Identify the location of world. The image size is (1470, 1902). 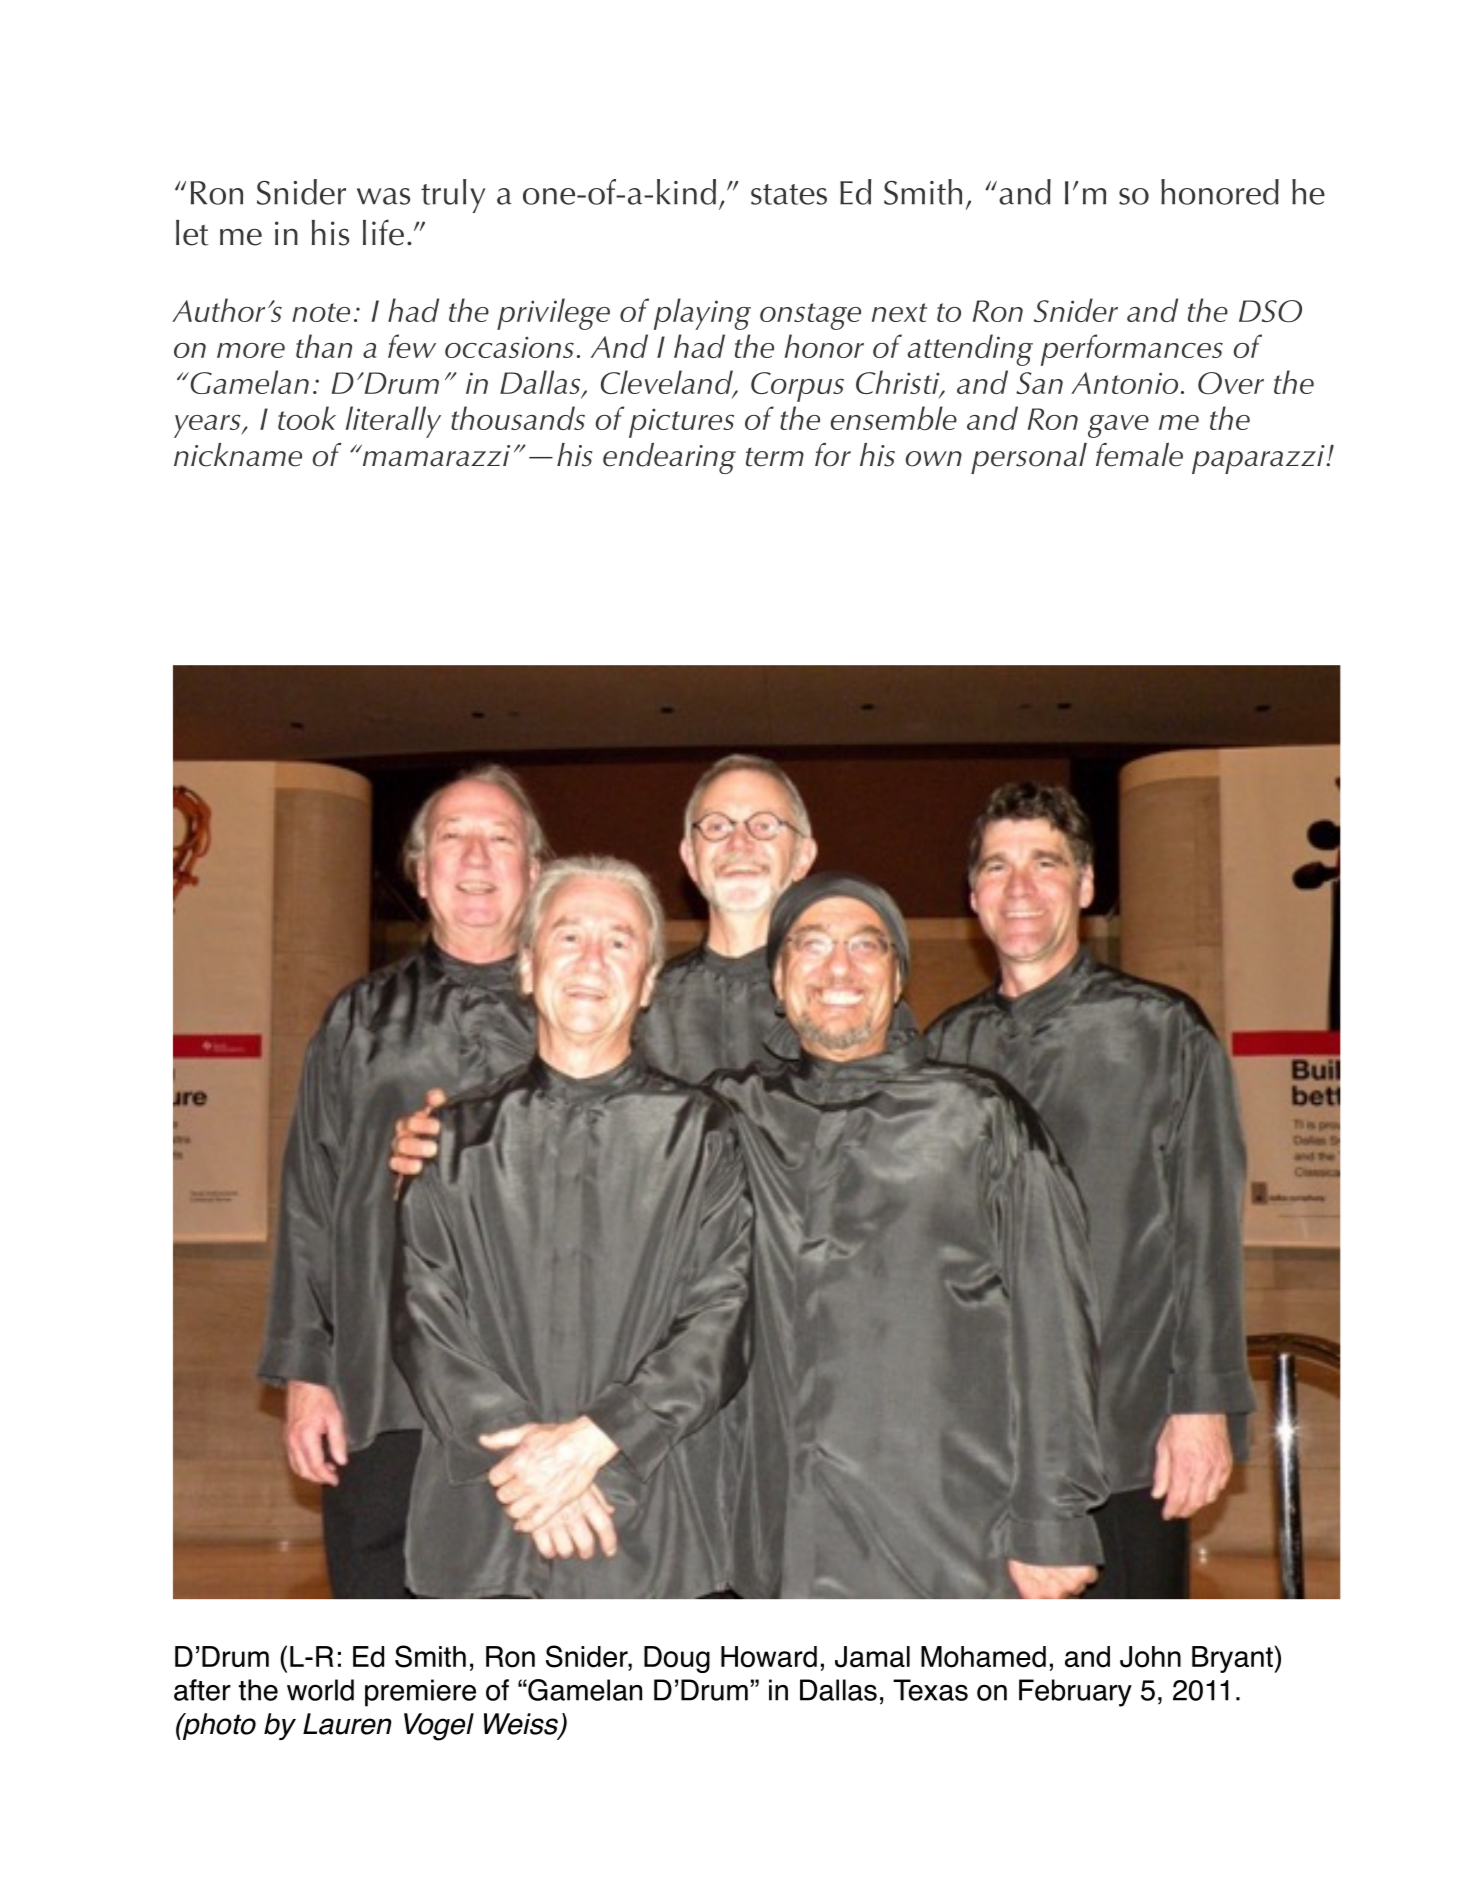
(320, 1690).
